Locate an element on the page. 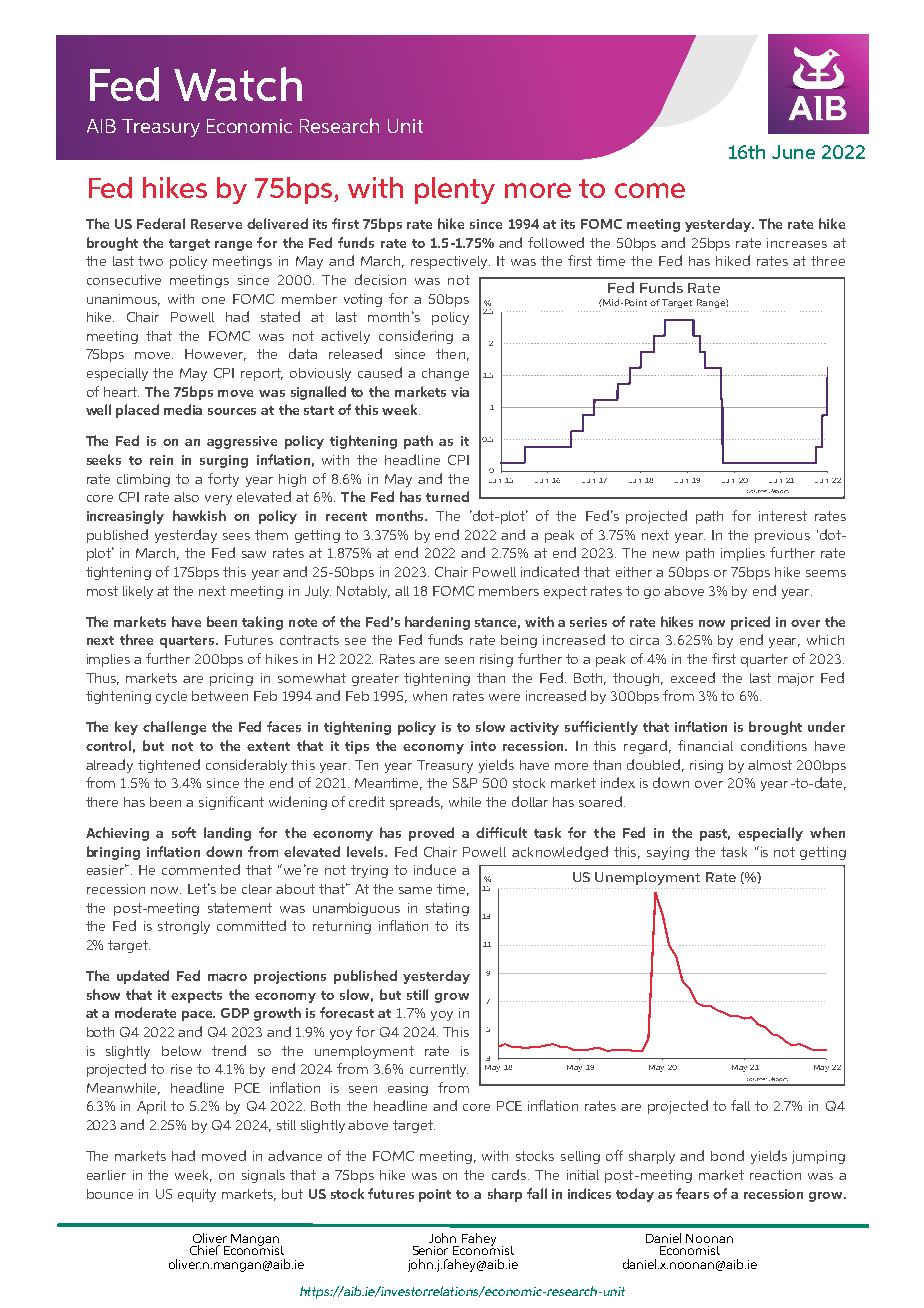 The width and height of the page is (924, 1308). induce is located at coordinates (435, 869).
